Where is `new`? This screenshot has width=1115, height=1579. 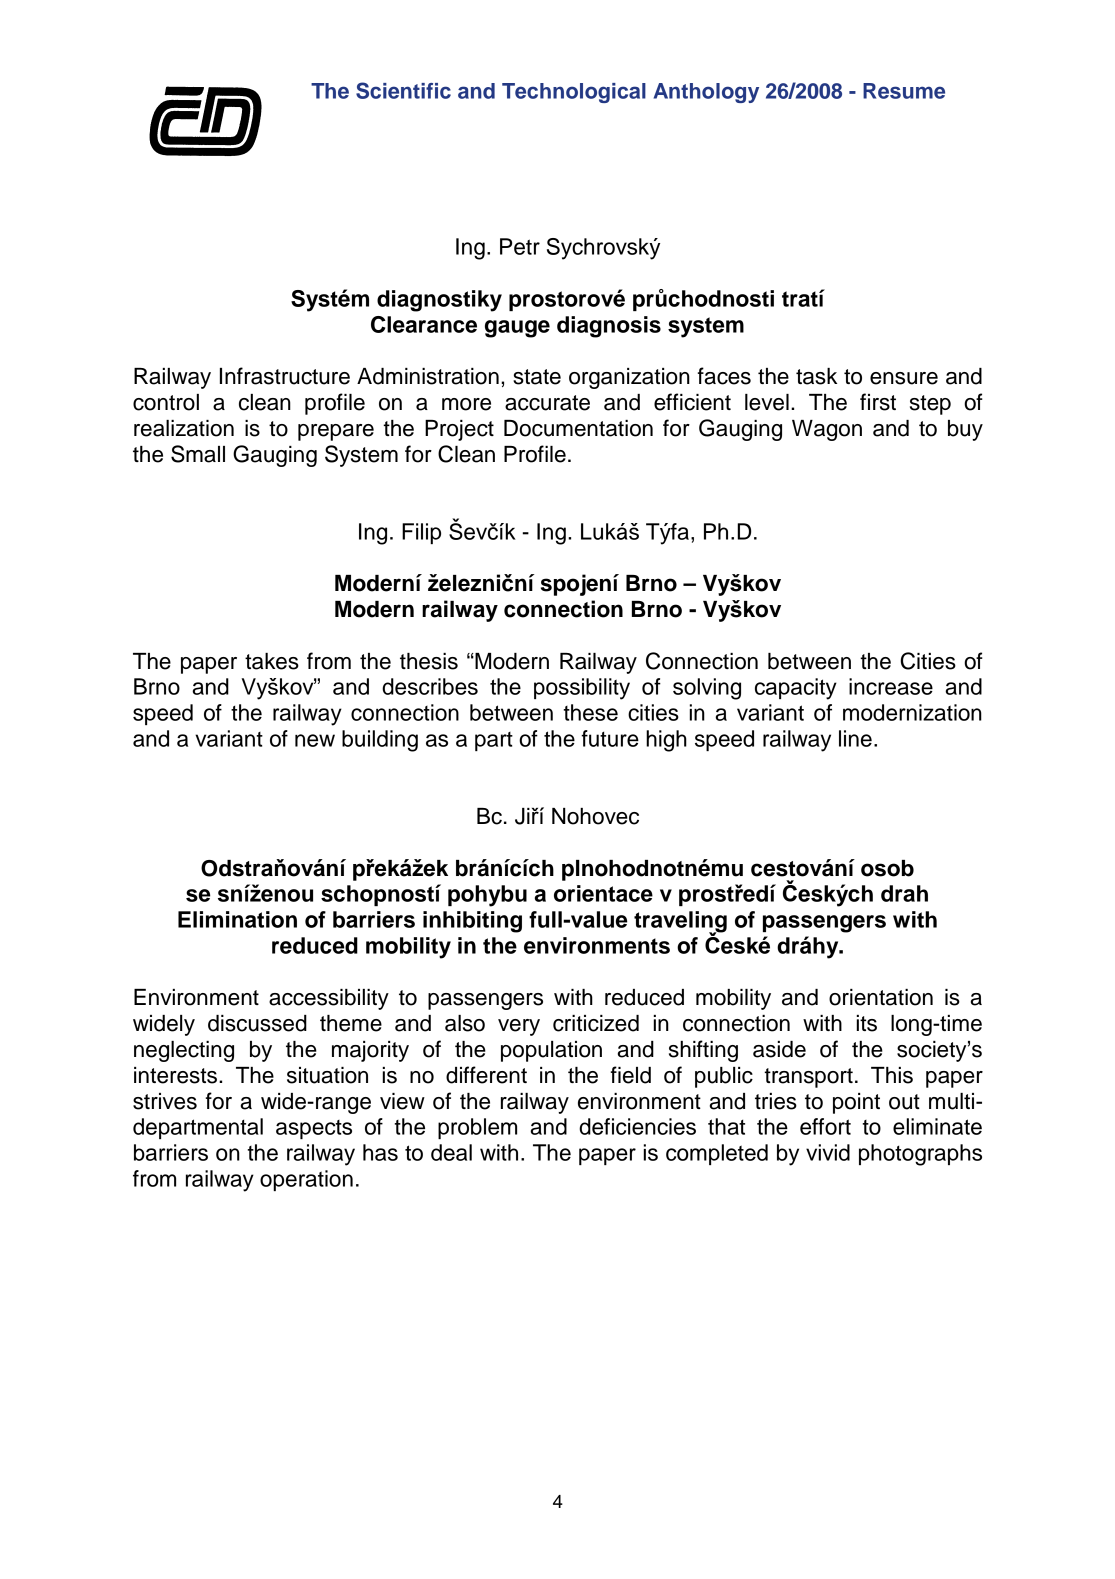 new is located at coordinates (315, 740).
